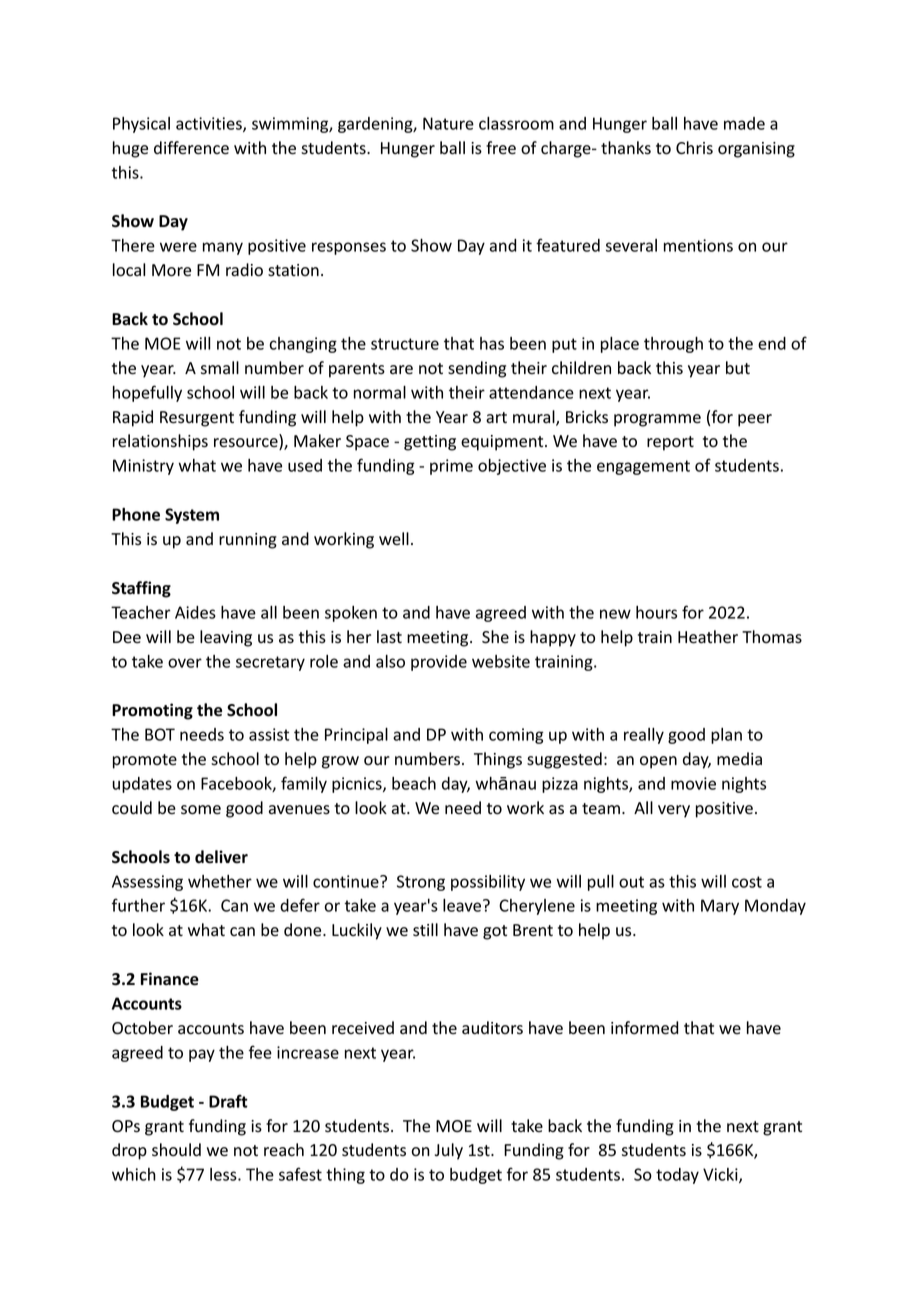 The width and height of the image is (924, 1307). I want to click on Chris, so click(694, 148).
